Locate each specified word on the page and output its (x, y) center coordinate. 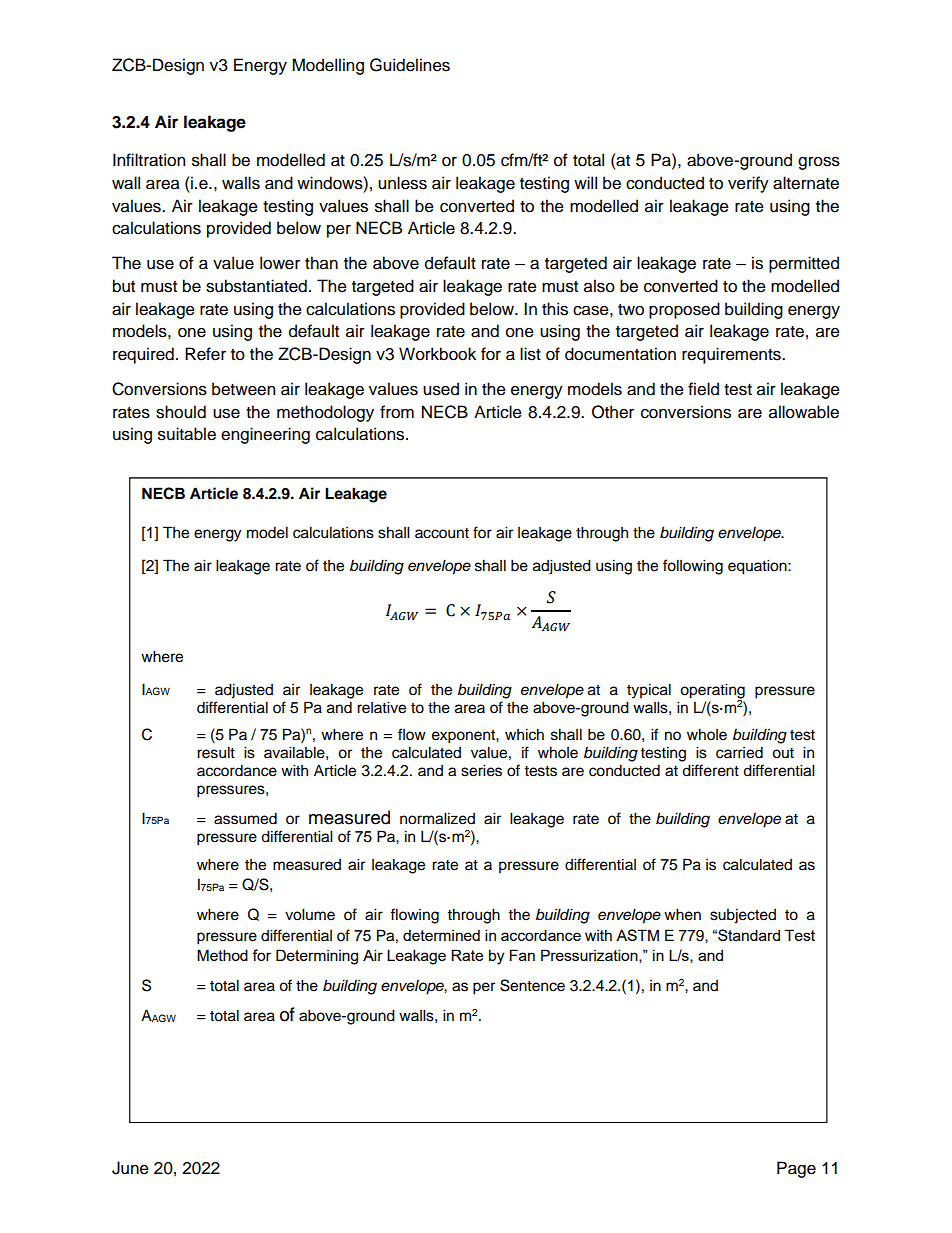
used (441, 389)
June (130, 1168)
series (481, 770)
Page (796, 1169)
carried (739, 752)
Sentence (532, 985)
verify (748, 184)
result (216, 752)
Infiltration (149, 160)
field (703, 389)
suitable (187, 434)
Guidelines (410, 65)
